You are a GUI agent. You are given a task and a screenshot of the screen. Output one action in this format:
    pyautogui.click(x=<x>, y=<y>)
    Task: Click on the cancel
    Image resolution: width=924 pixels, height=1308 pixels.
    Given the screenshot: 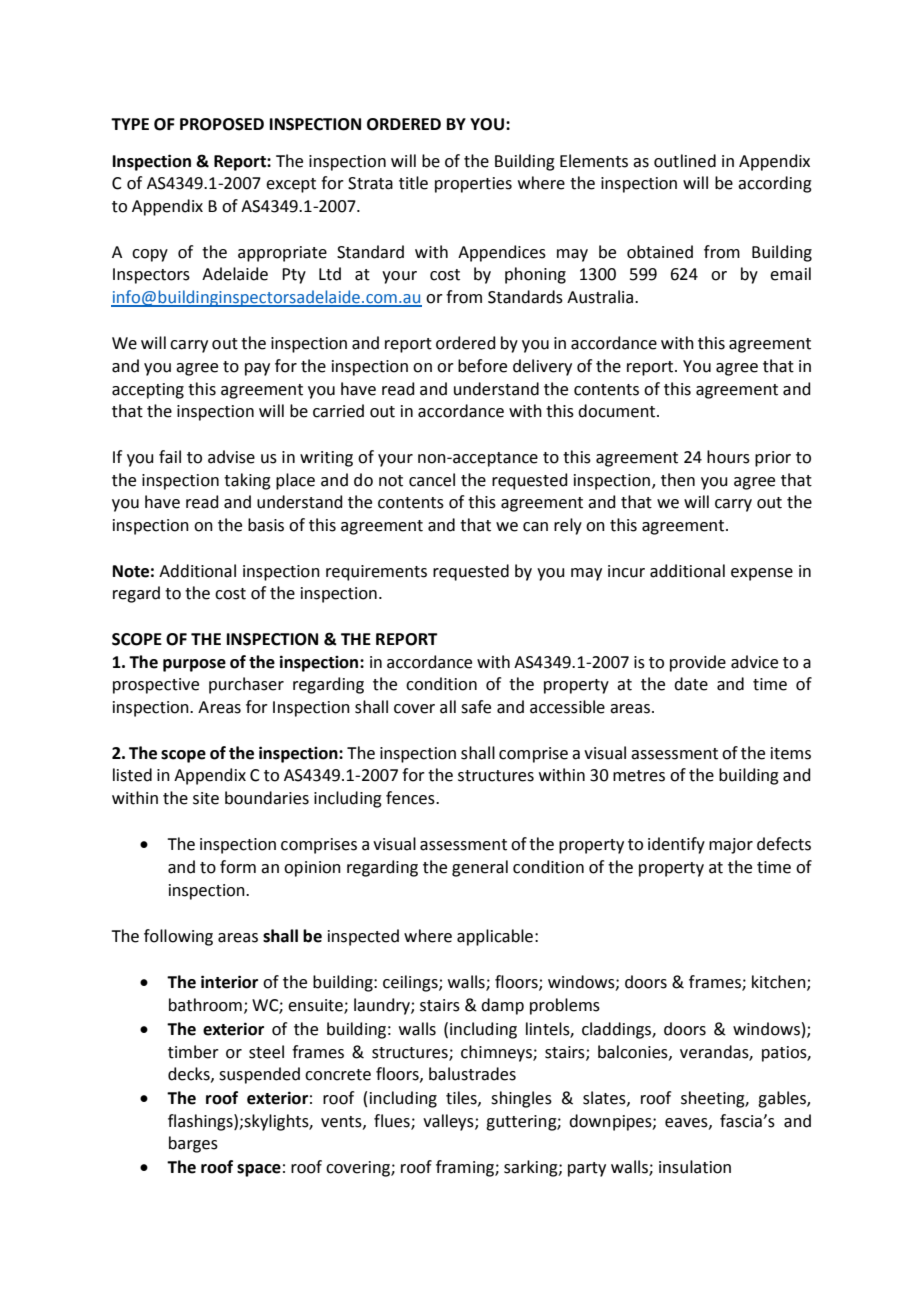 What is the action you would take?
    pyautogui.click(x=432, y=480)
